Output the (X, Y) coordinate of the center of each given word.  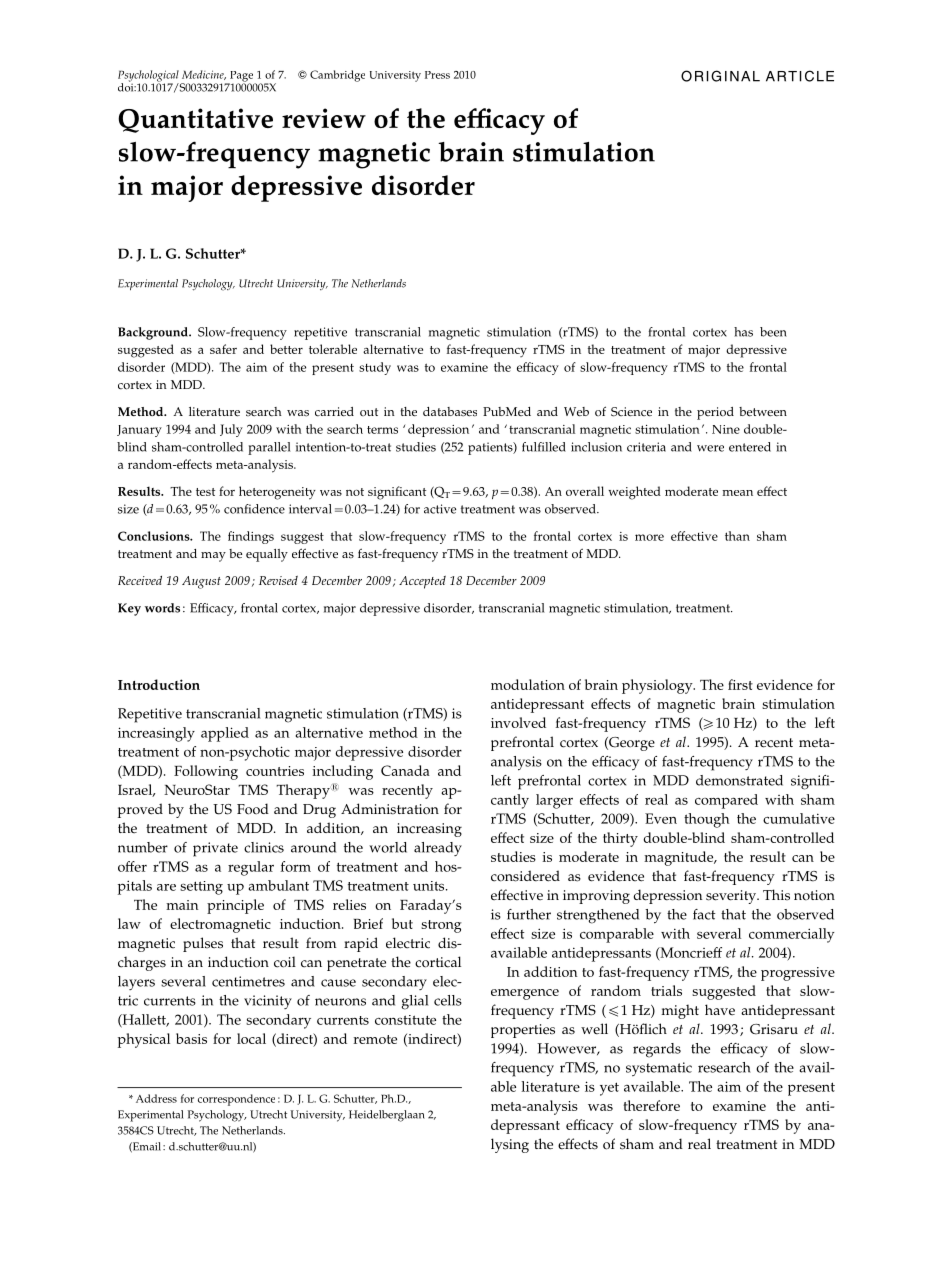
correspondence (236, 1100)
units (430, 886)
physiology (658, 686)
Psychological (148, 77)
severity (732, 897)
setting (201, 888)
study (375, 368)
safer (223, 349)
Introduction (159, 684)
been (773, 332)
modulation (528, 684)
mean (737, 493)
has (743, 332)
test (205, 492)
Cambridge (337, 76)
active (440, 509)
